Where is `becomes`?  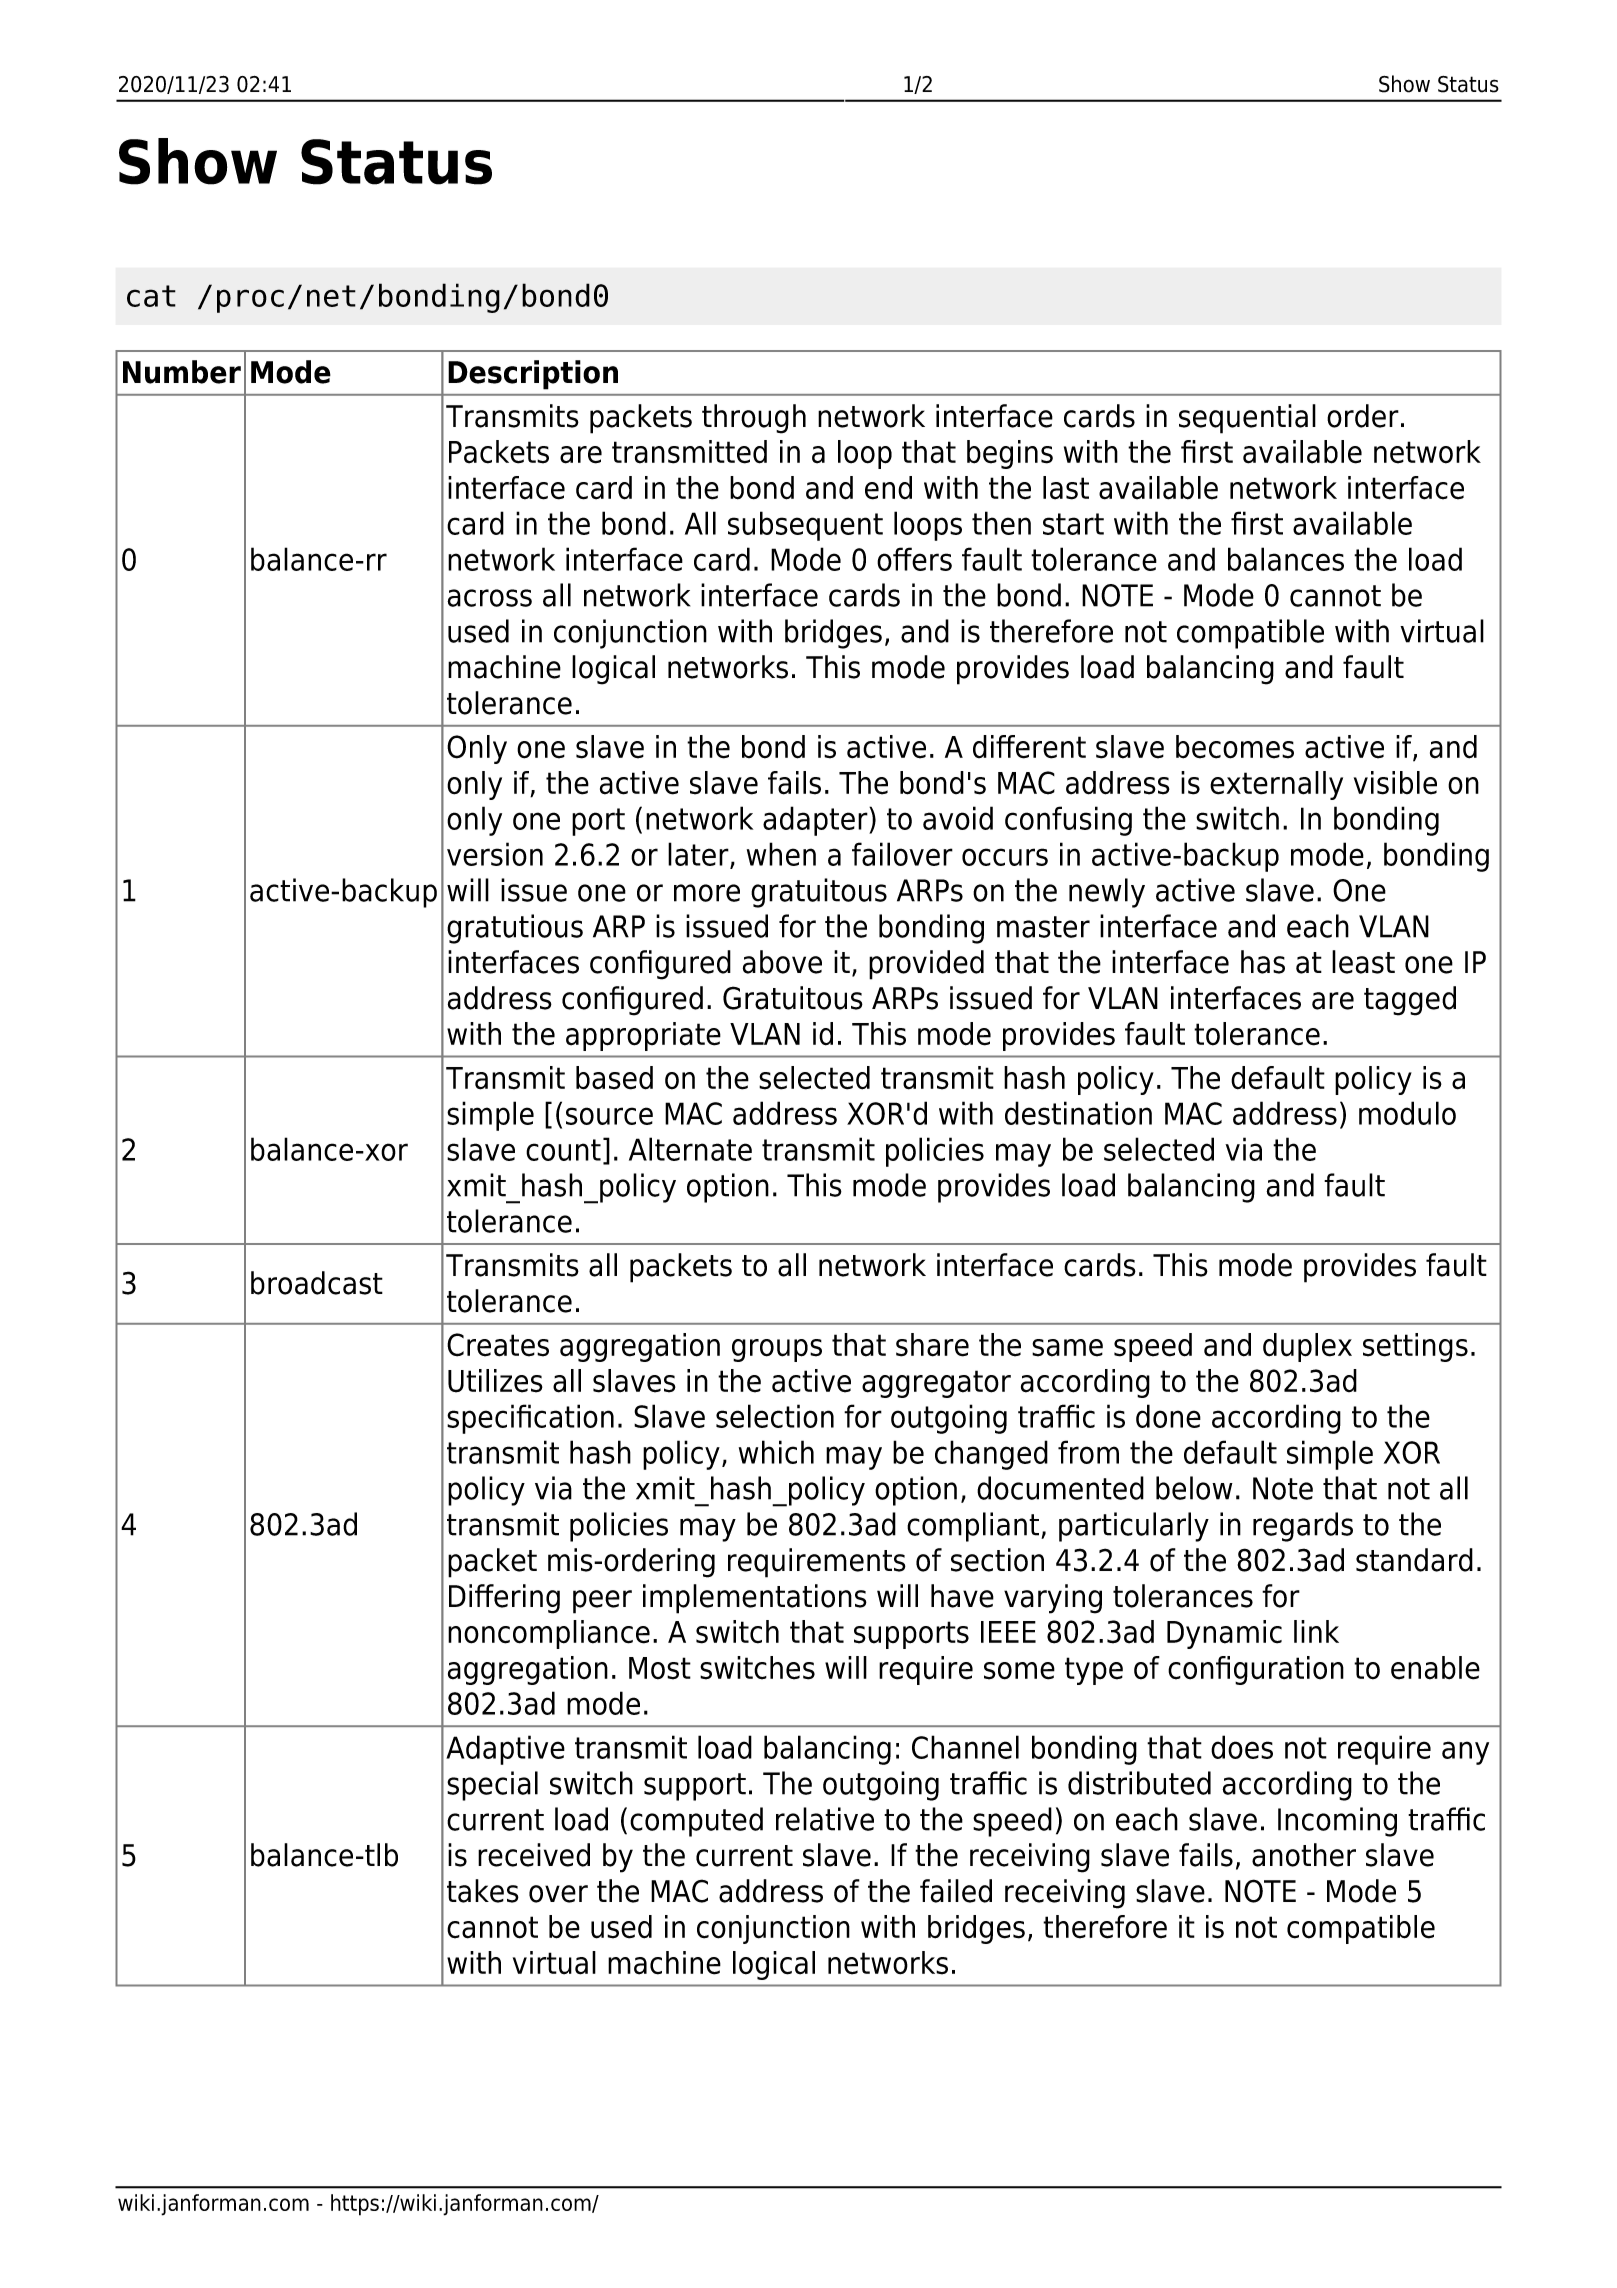 becomes is located at coordinates (1235, 747).
